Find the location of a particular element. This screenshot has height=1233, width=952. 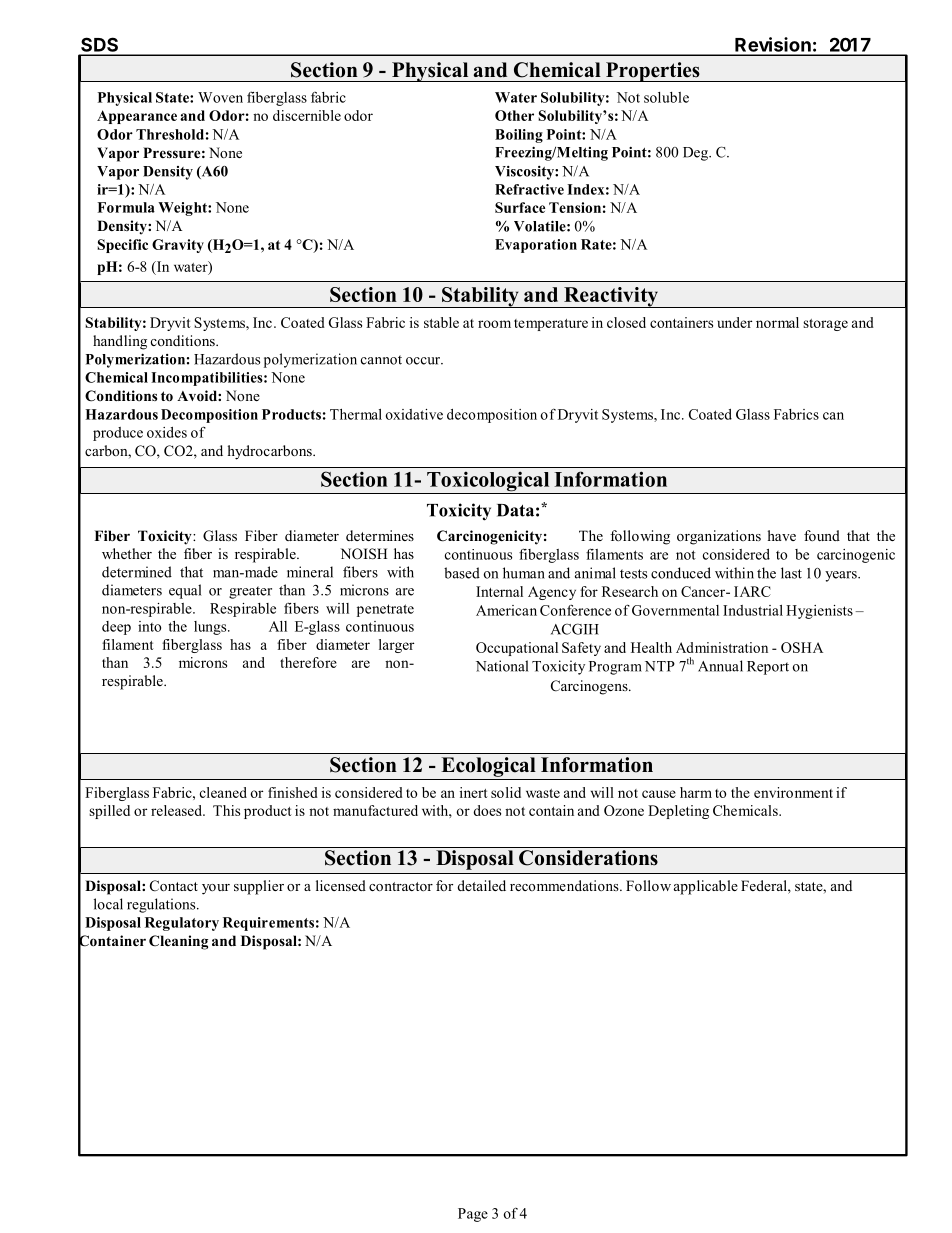

oxides is located at coordinates (167, 432).
